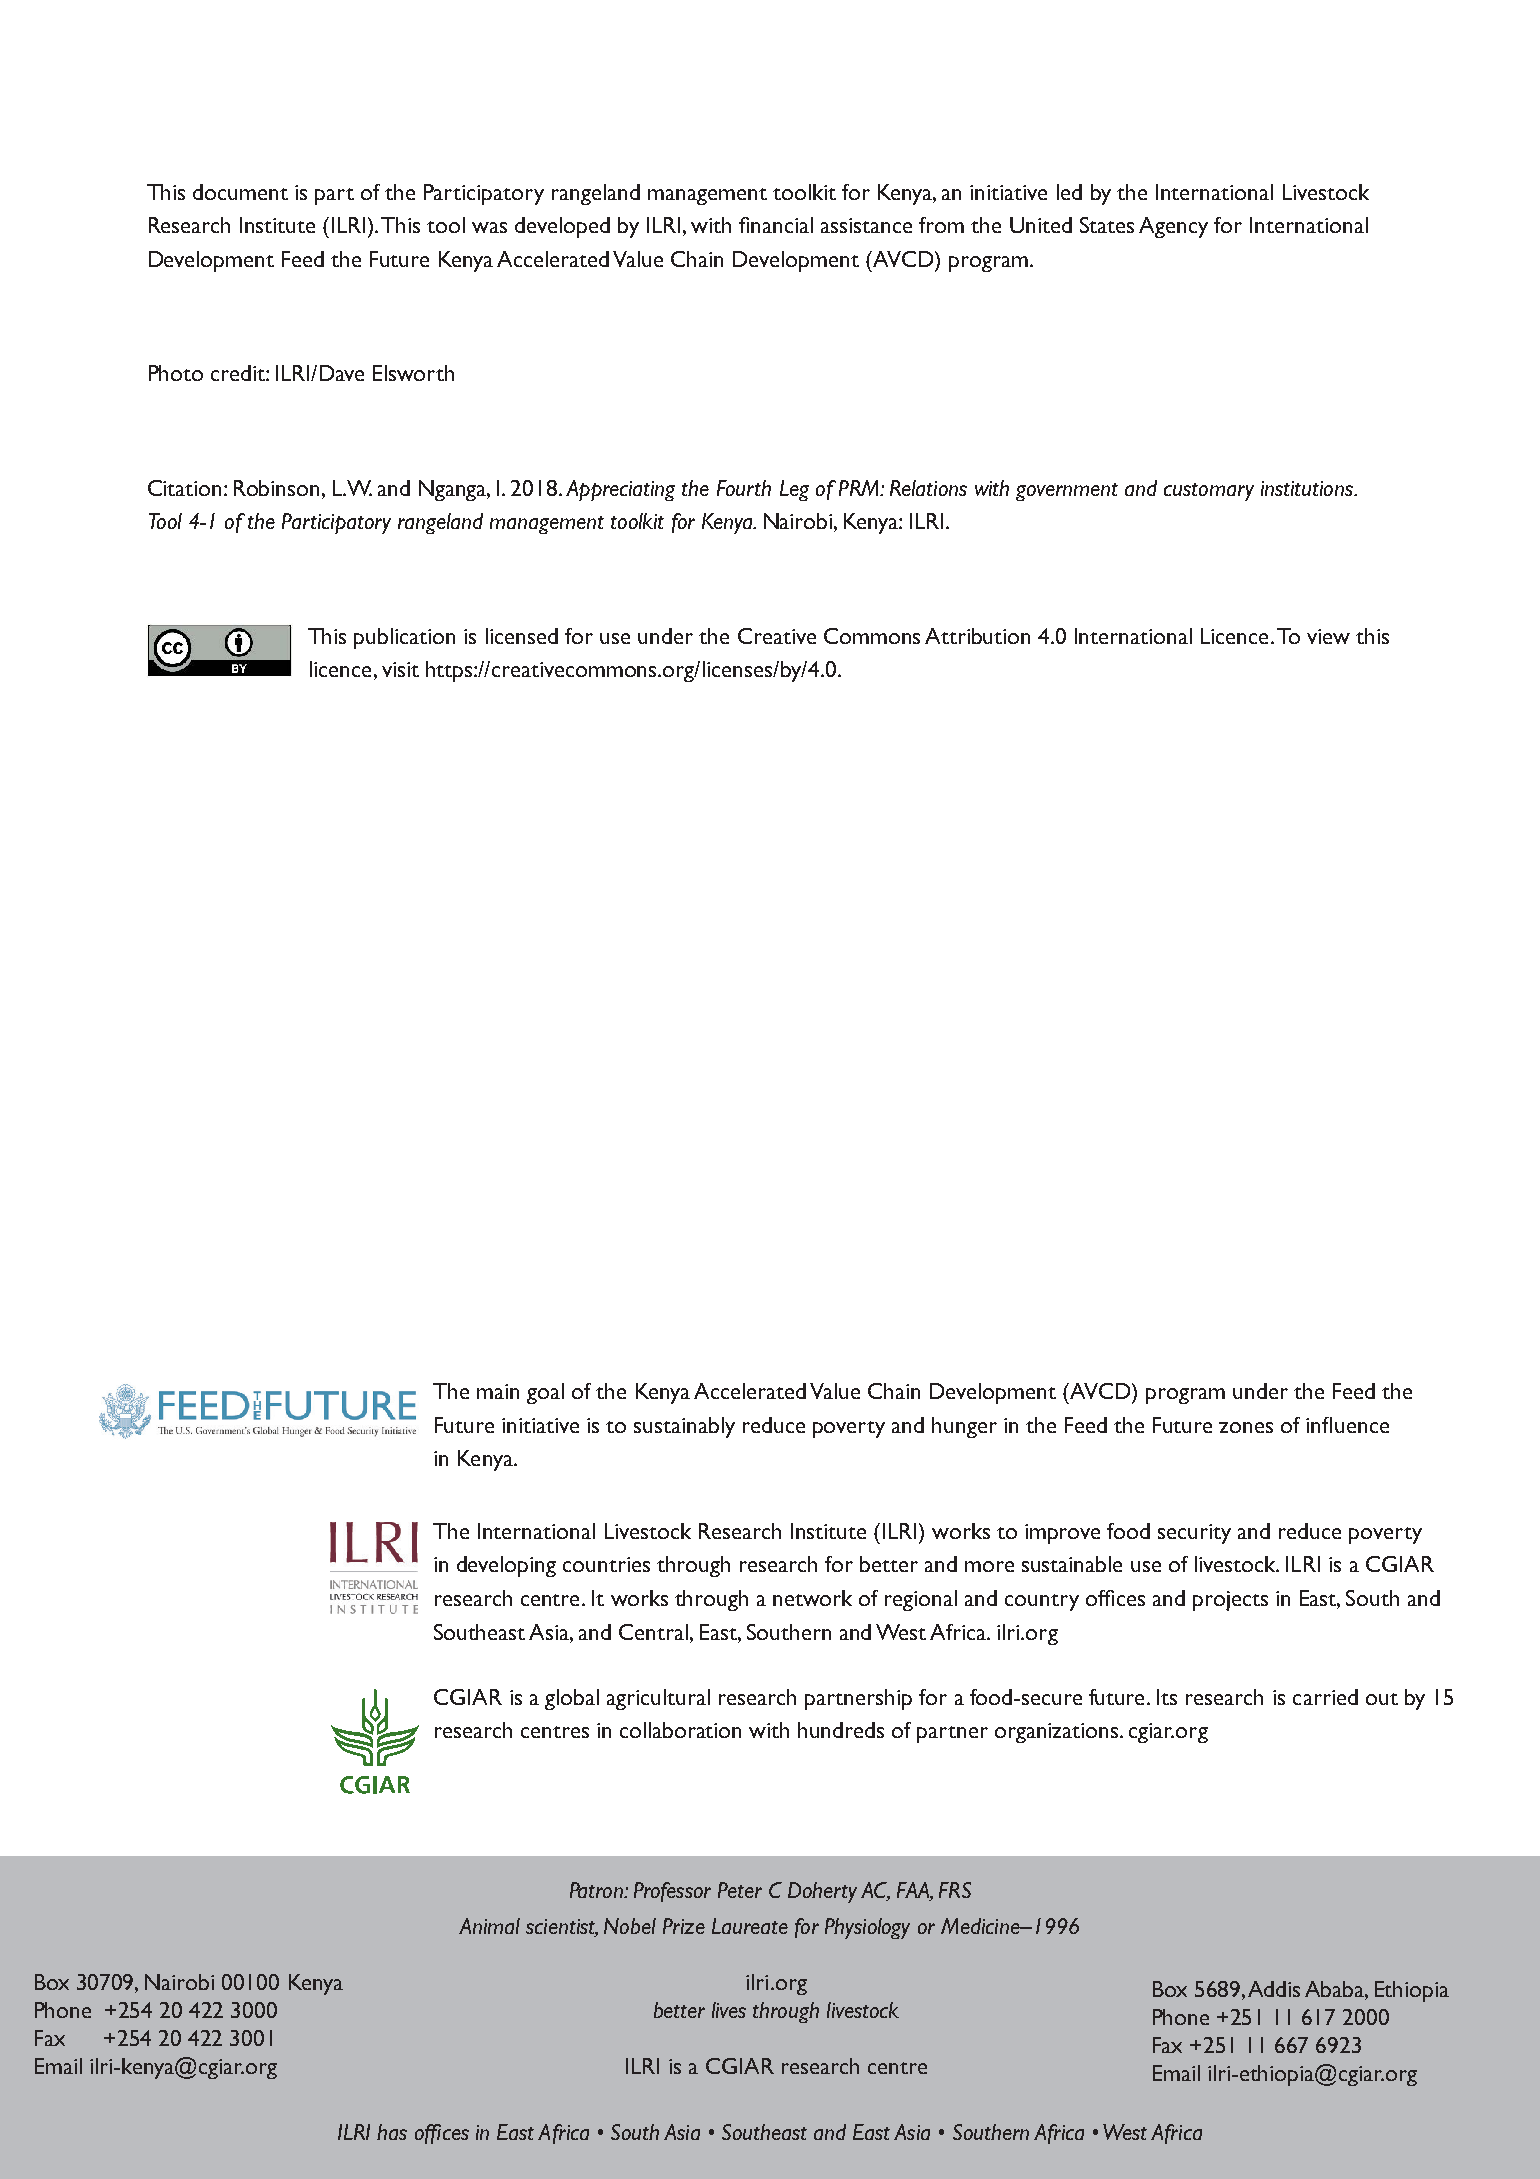  What do you see at coordinates (1246, 1427) in the screenshot?
I see `zones` at bounding box center [1246, 1427].
